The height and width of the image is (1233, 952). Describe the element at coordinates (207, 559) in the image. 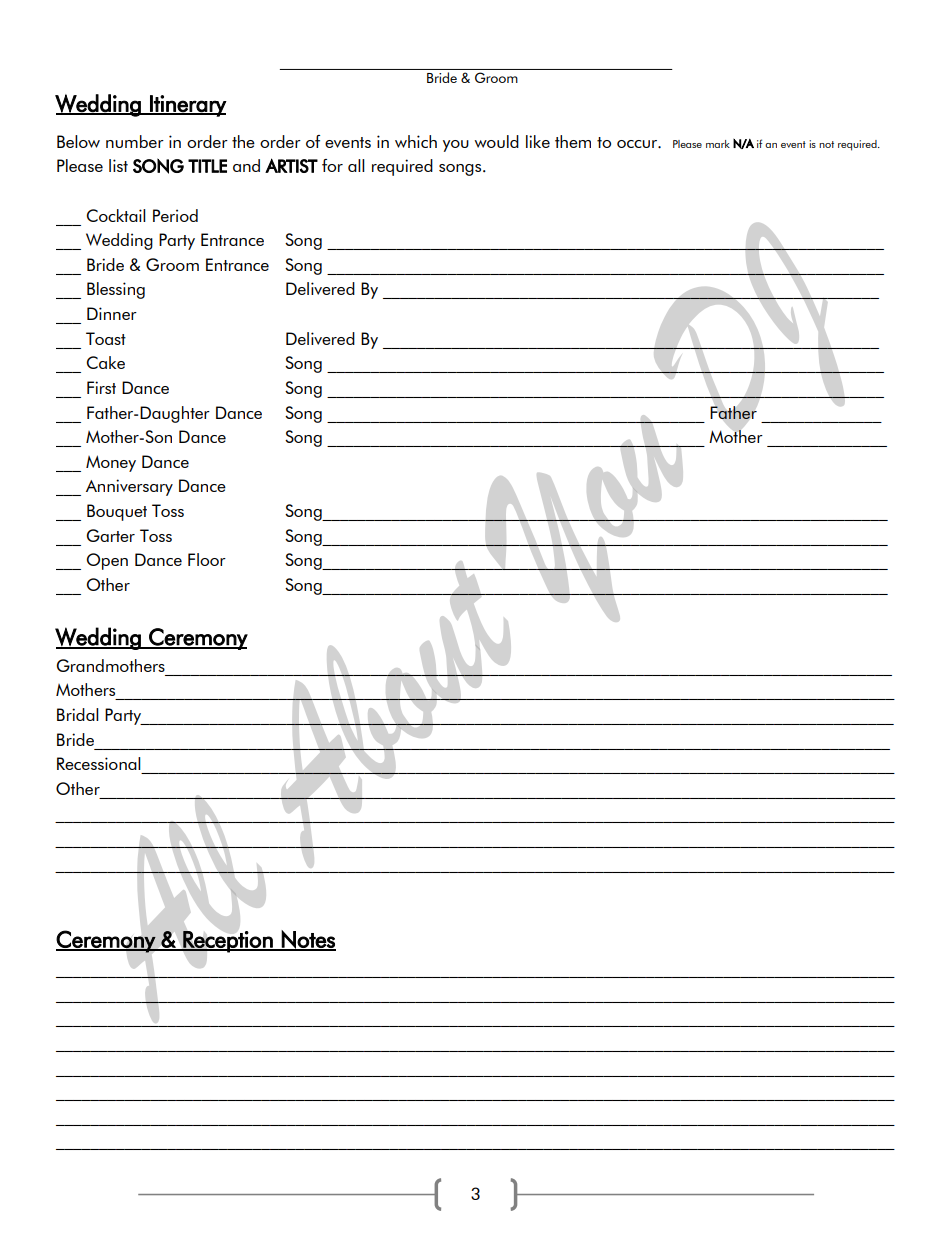

I see `Floor` at that location.
